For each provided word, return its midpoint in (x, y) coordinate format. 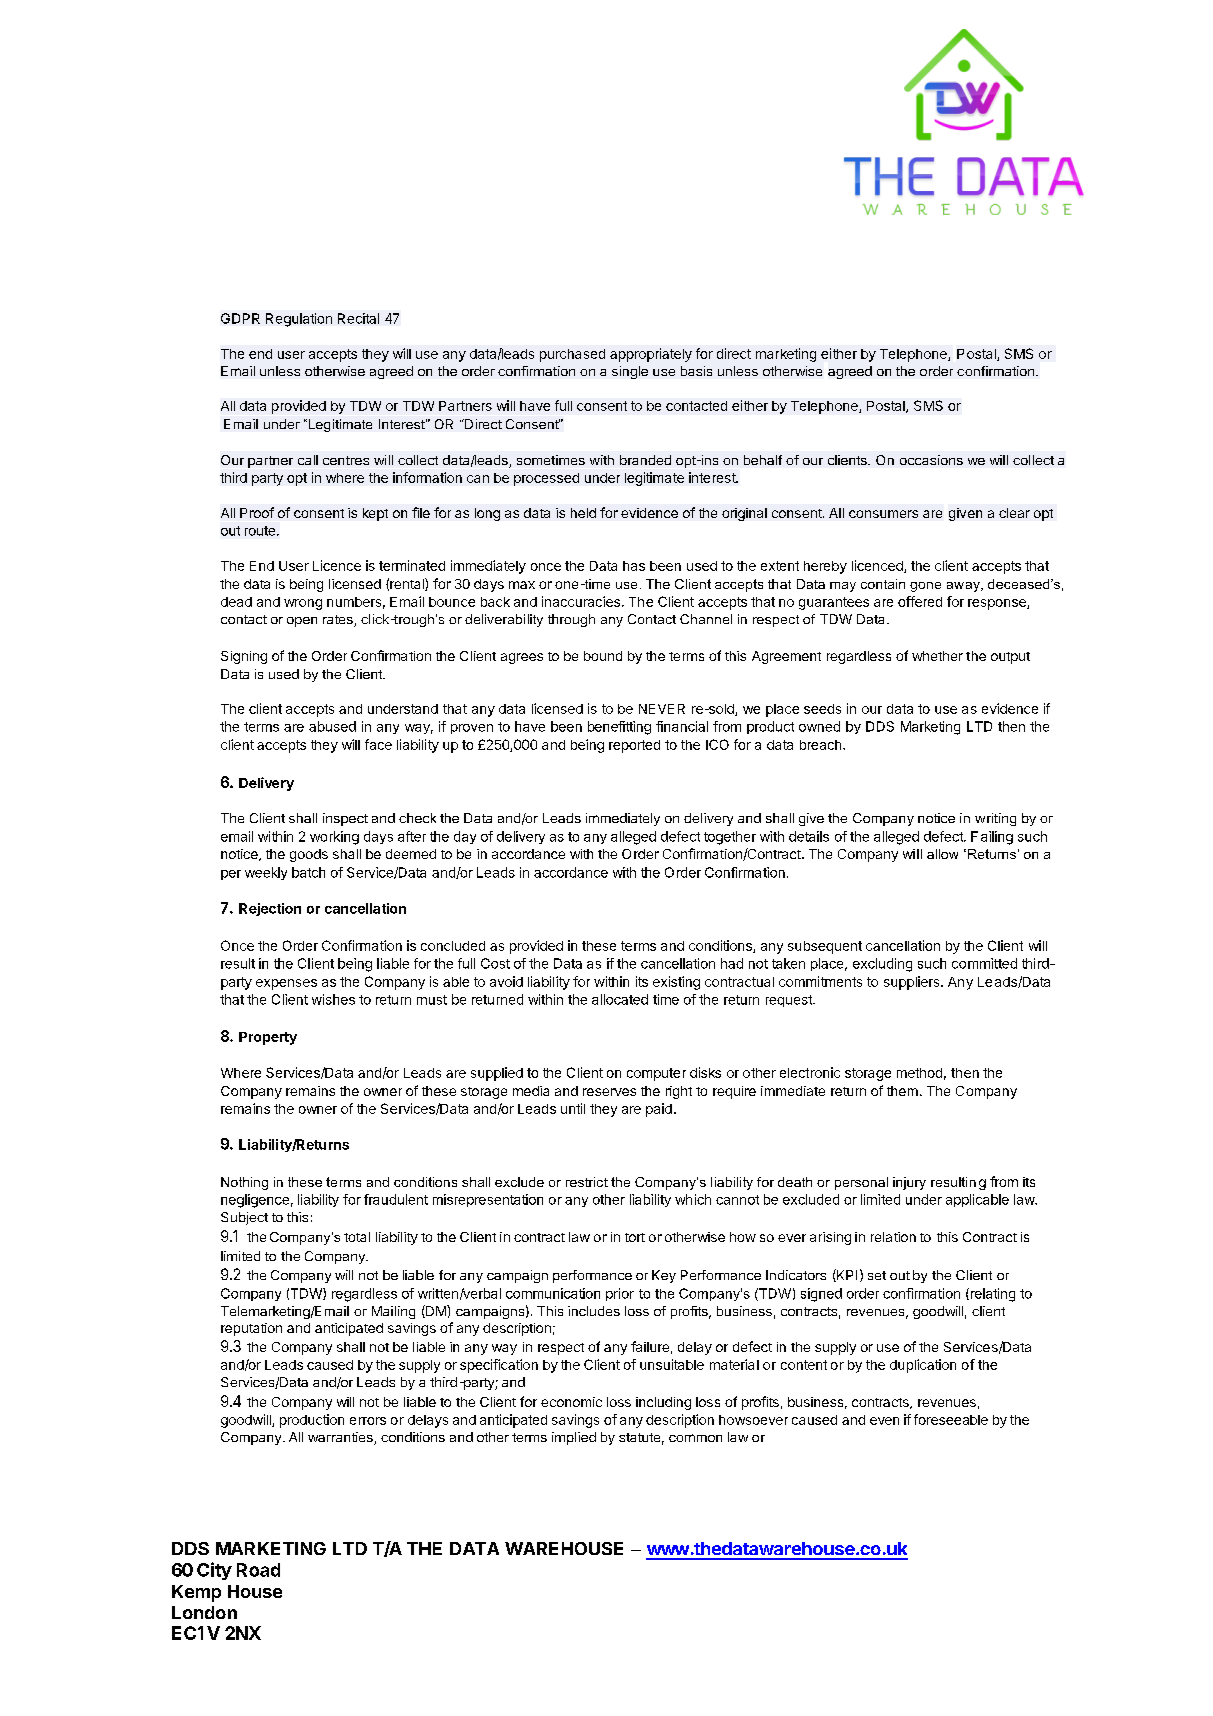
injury (909, 1183)
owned (819, 726)
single (630, 372)
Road (258, 1570)
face (378, 744)
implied (574, 1438)
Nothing (244, 1183)
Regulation (299, 320)
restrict (587, 1182)
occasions (931, 460)
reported (634, 746)
